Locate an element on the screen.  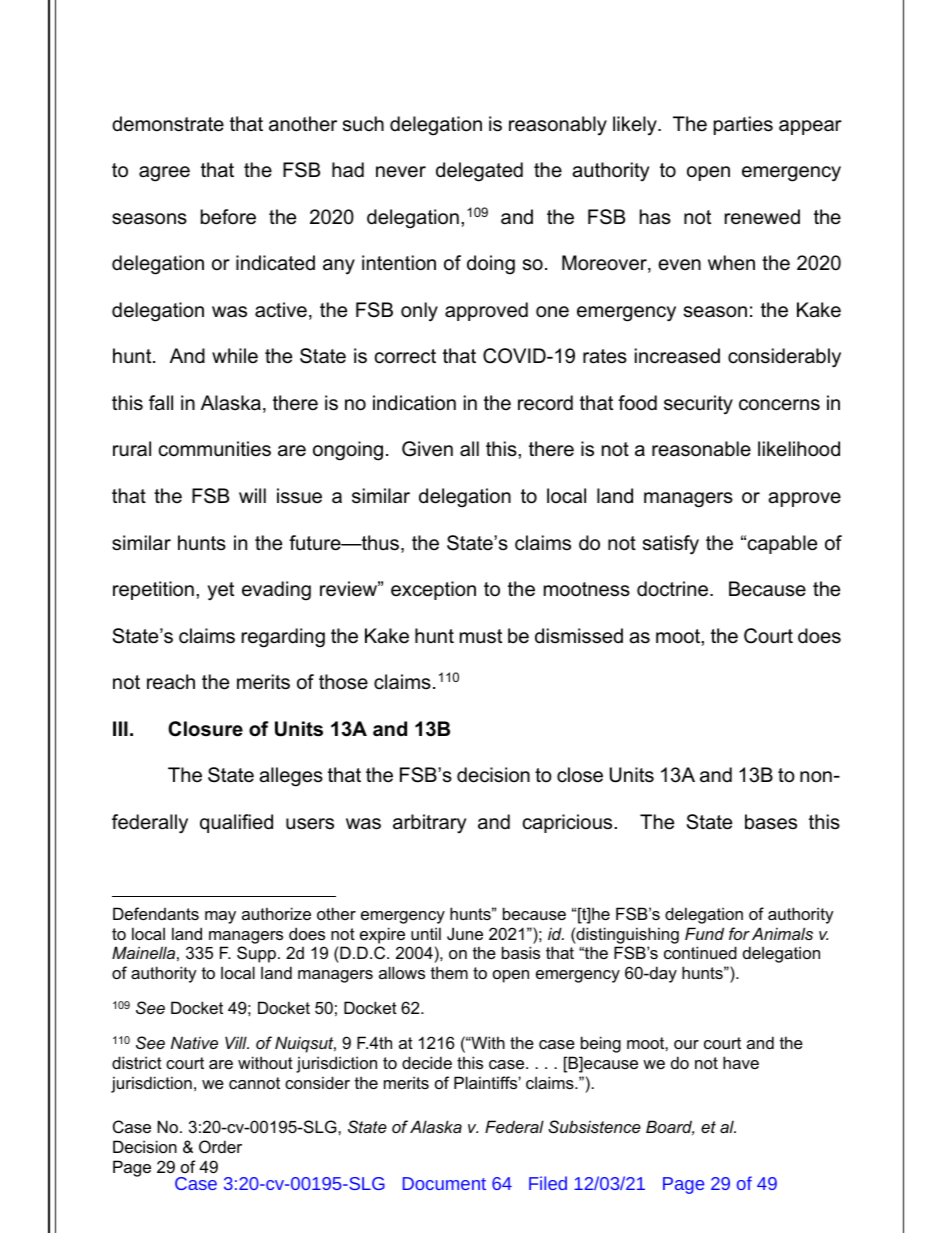
delegated is located at coordinates (479, 172).
